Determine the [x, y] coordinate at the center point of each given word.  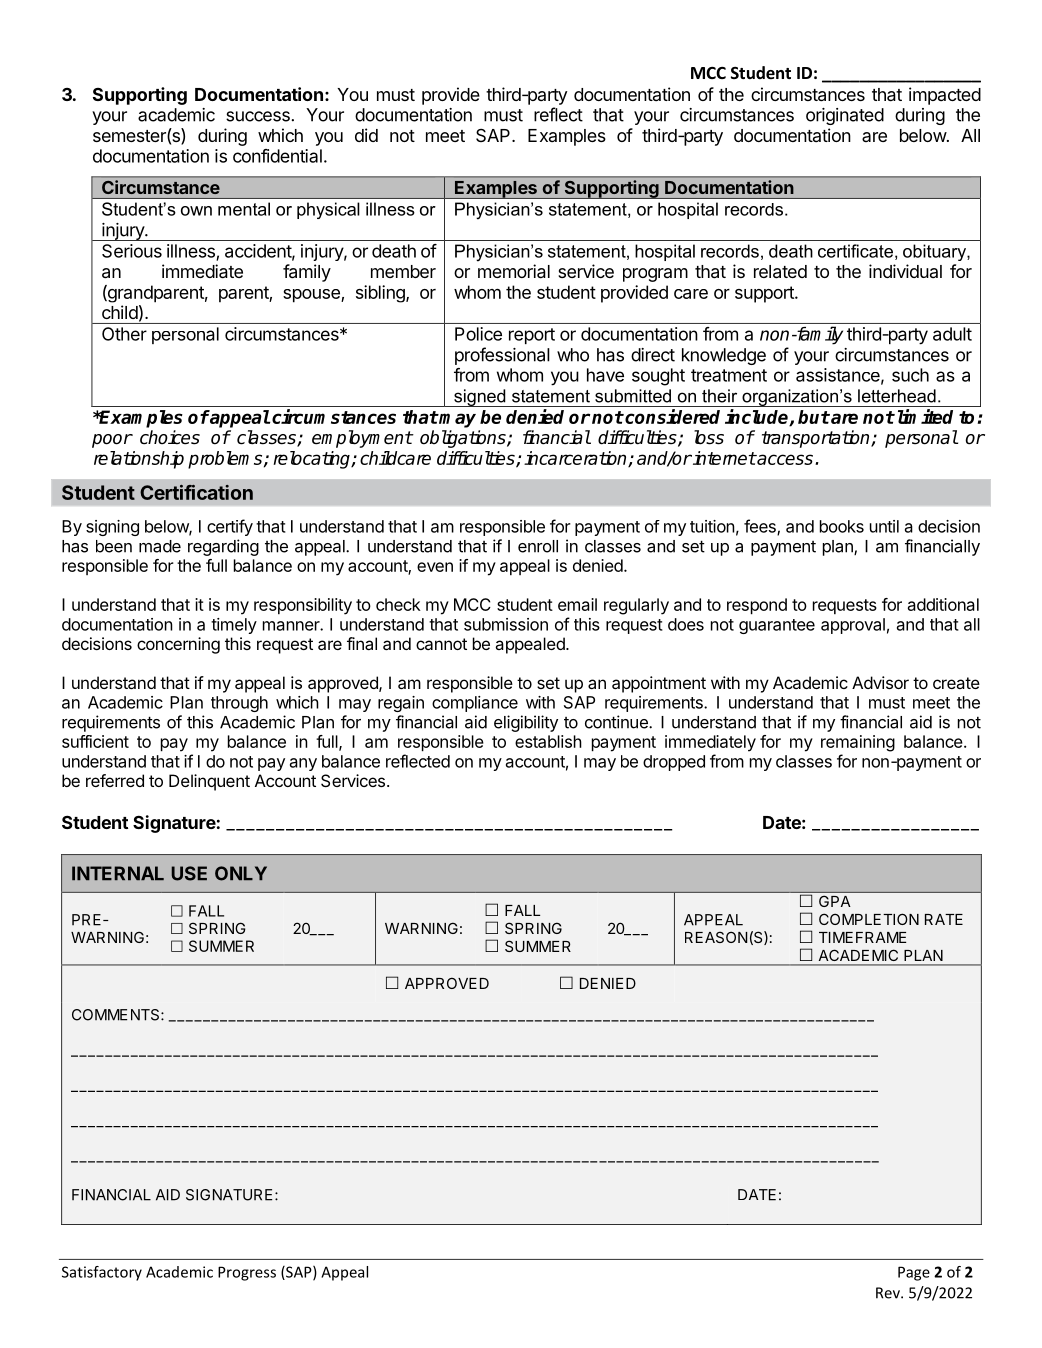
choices [170, 437]
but [814, 417]
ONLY [241, 873]
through [239, 704]
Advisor [880, 682]
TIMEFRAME [862, 937]
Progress [247, 1273]
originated [845, 116]
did [366, 135]
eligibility [526, 723]
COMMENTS [117, 1015]
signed [480, 398]
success [259, 116]
